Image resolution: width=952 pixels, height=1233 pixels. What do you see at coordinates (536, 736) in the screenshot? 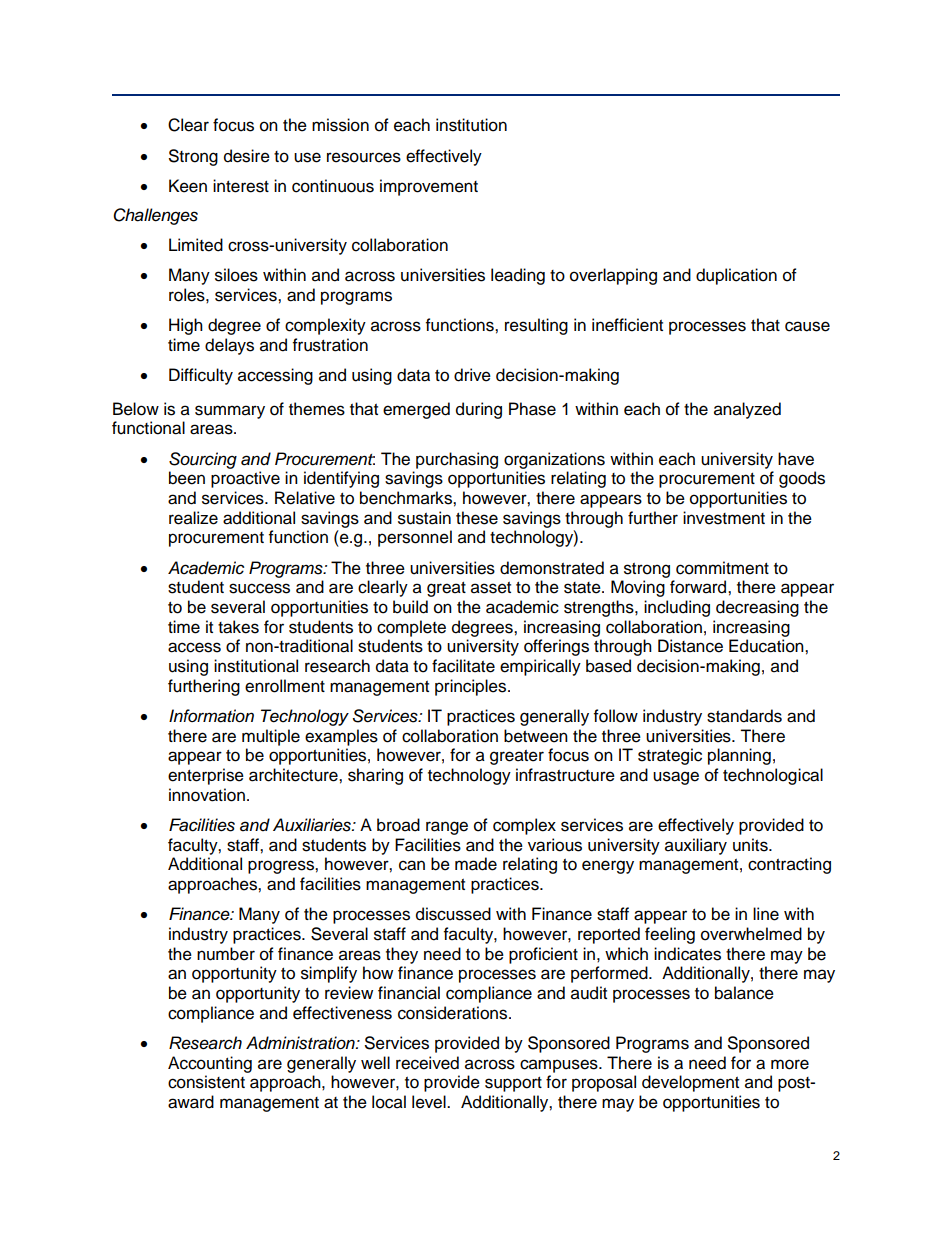
I see `between` at bounding box center [536, 736].
